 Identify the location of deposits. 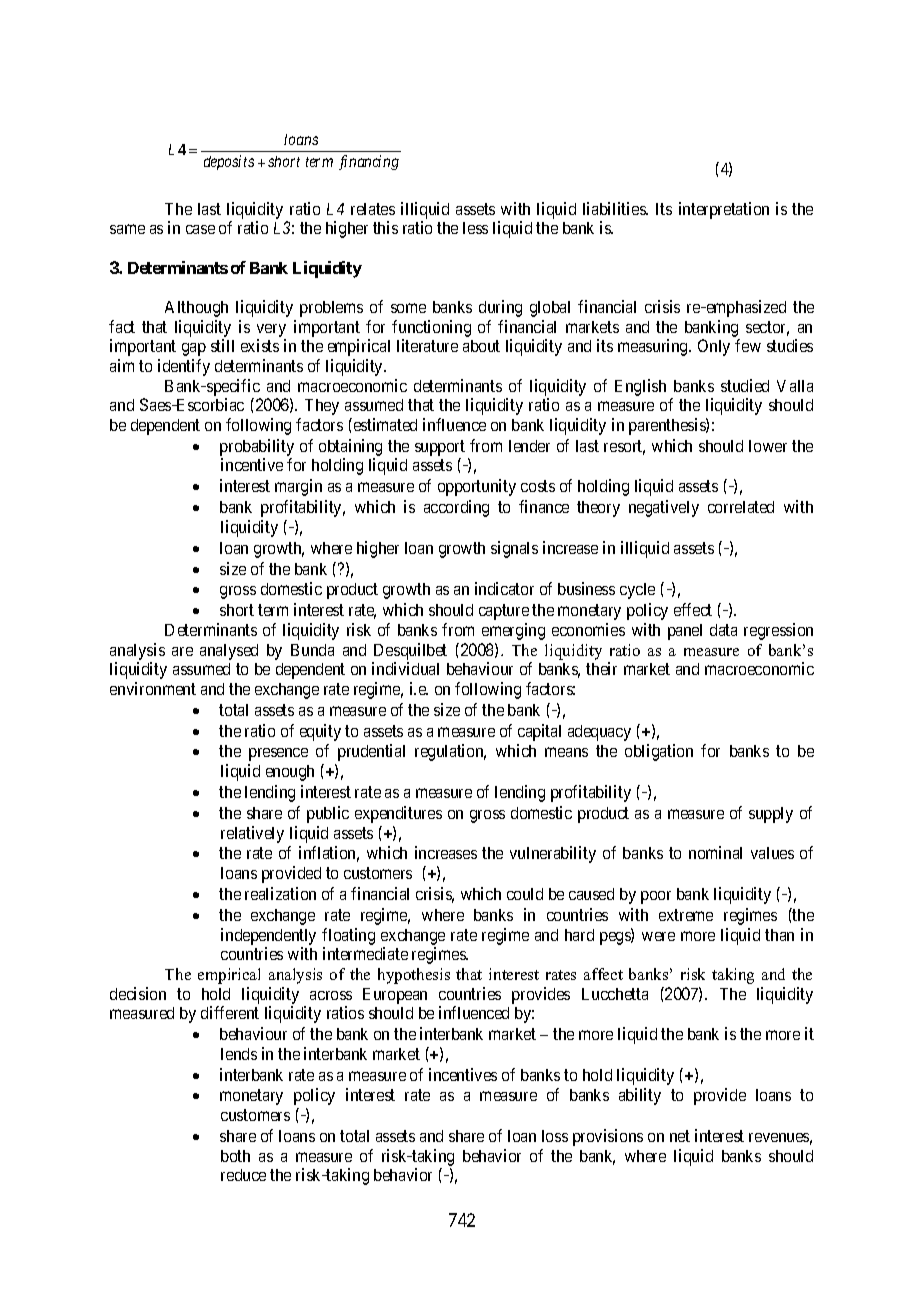
(229, 162).
